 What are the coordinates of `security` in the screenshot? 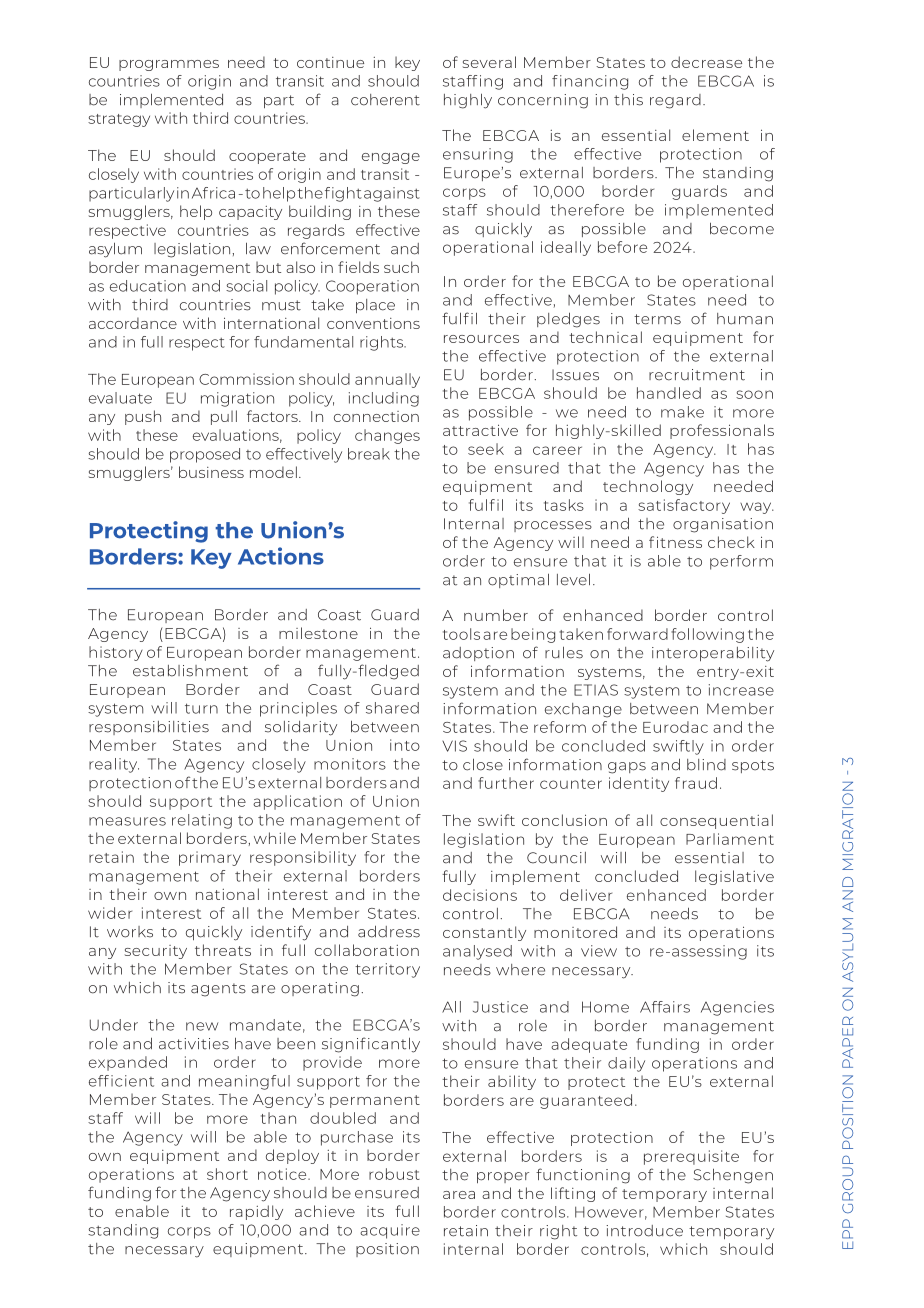 It's located at (156, 952).
